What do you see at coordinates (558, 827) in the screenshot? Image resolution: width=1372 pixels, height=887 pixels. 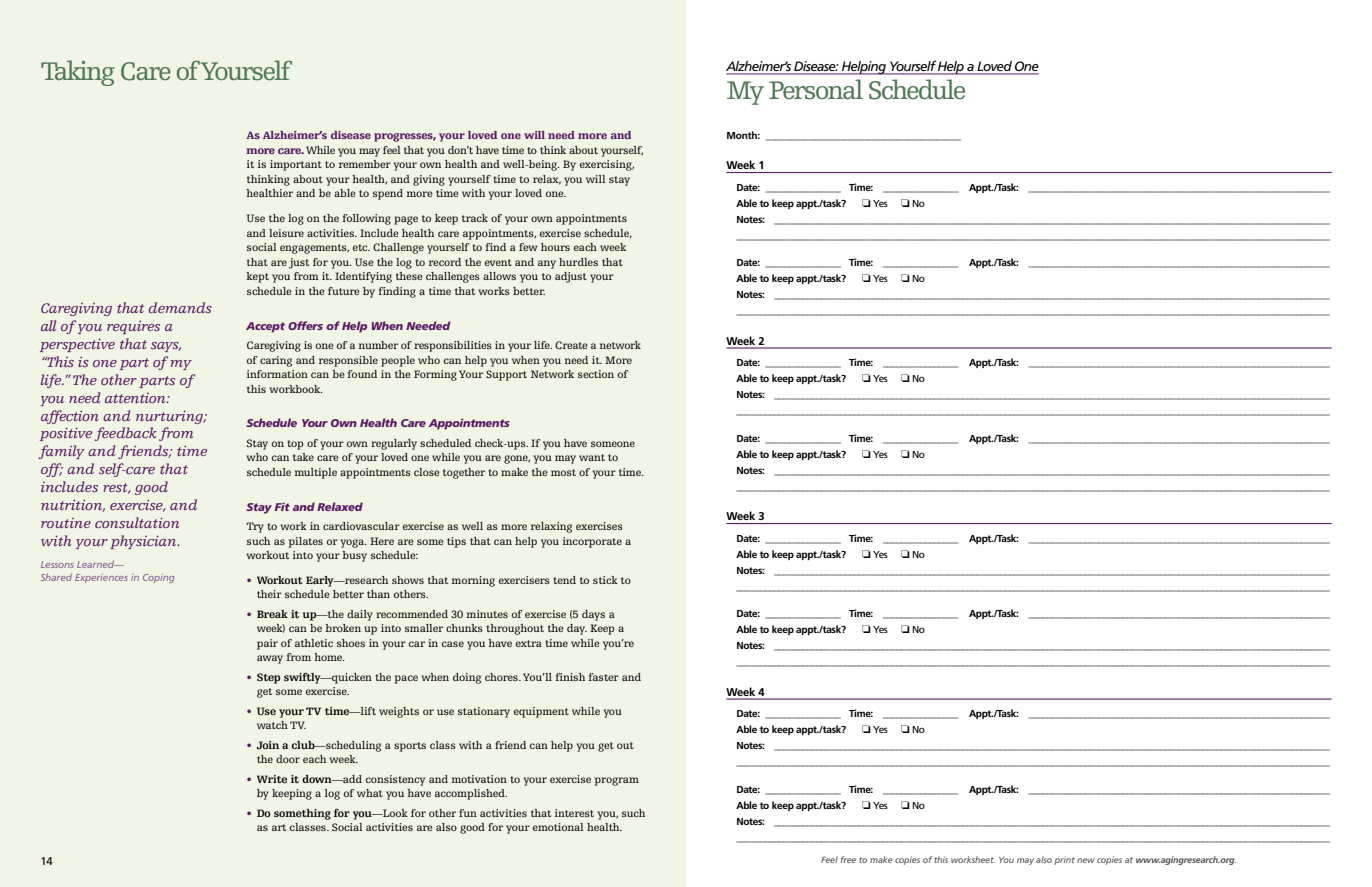 I see `emotional` at bounding box center [558, 827].
